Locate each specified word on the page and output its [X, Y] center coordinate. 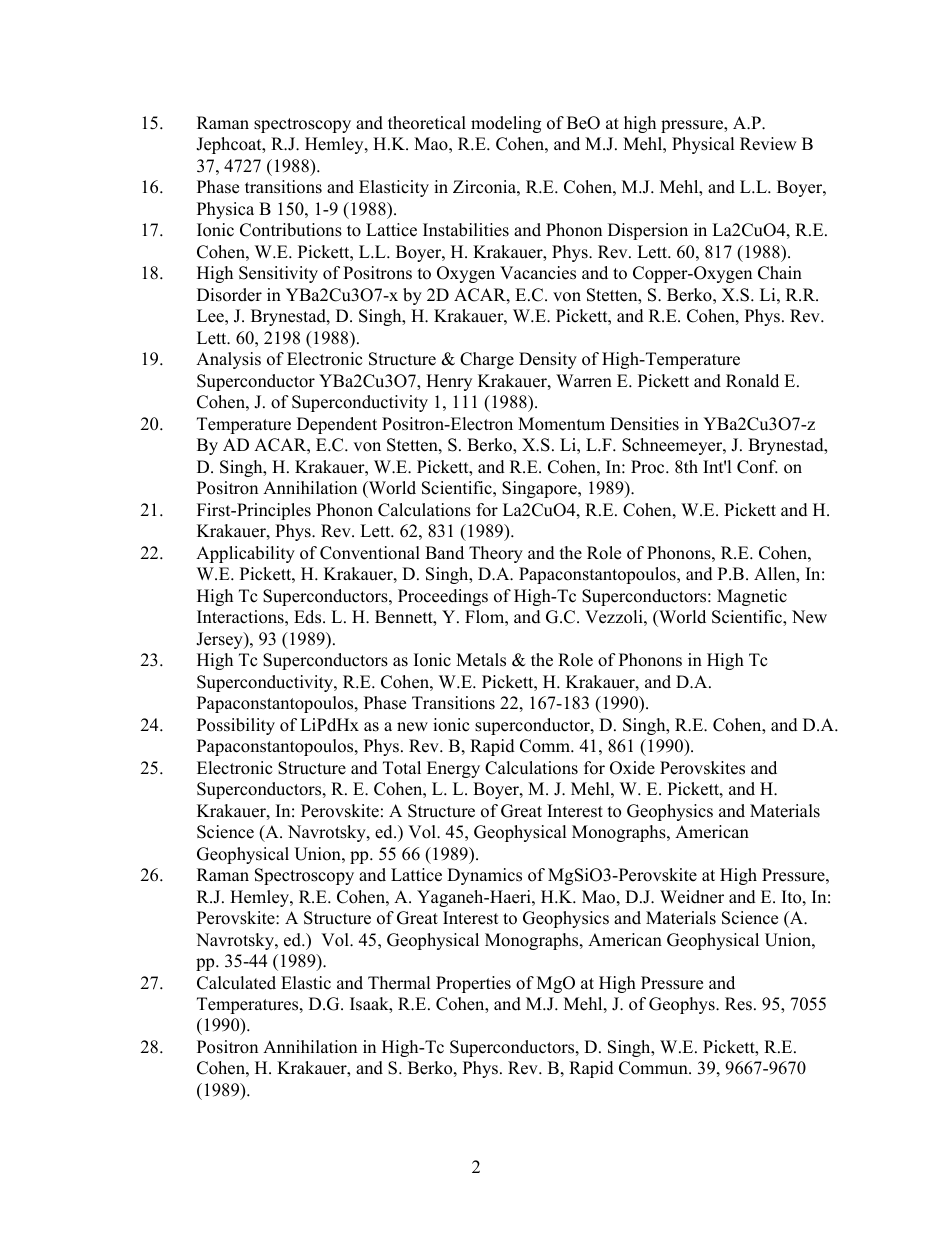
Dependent [337, 425]
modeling [506, 124]
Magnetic [752, 597]
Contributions [291, 230]
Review [768, 144]
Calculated [236, 983]
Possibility [236, 726]
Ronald [752, 381]
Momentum [561, 424]
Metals [481, 660]
